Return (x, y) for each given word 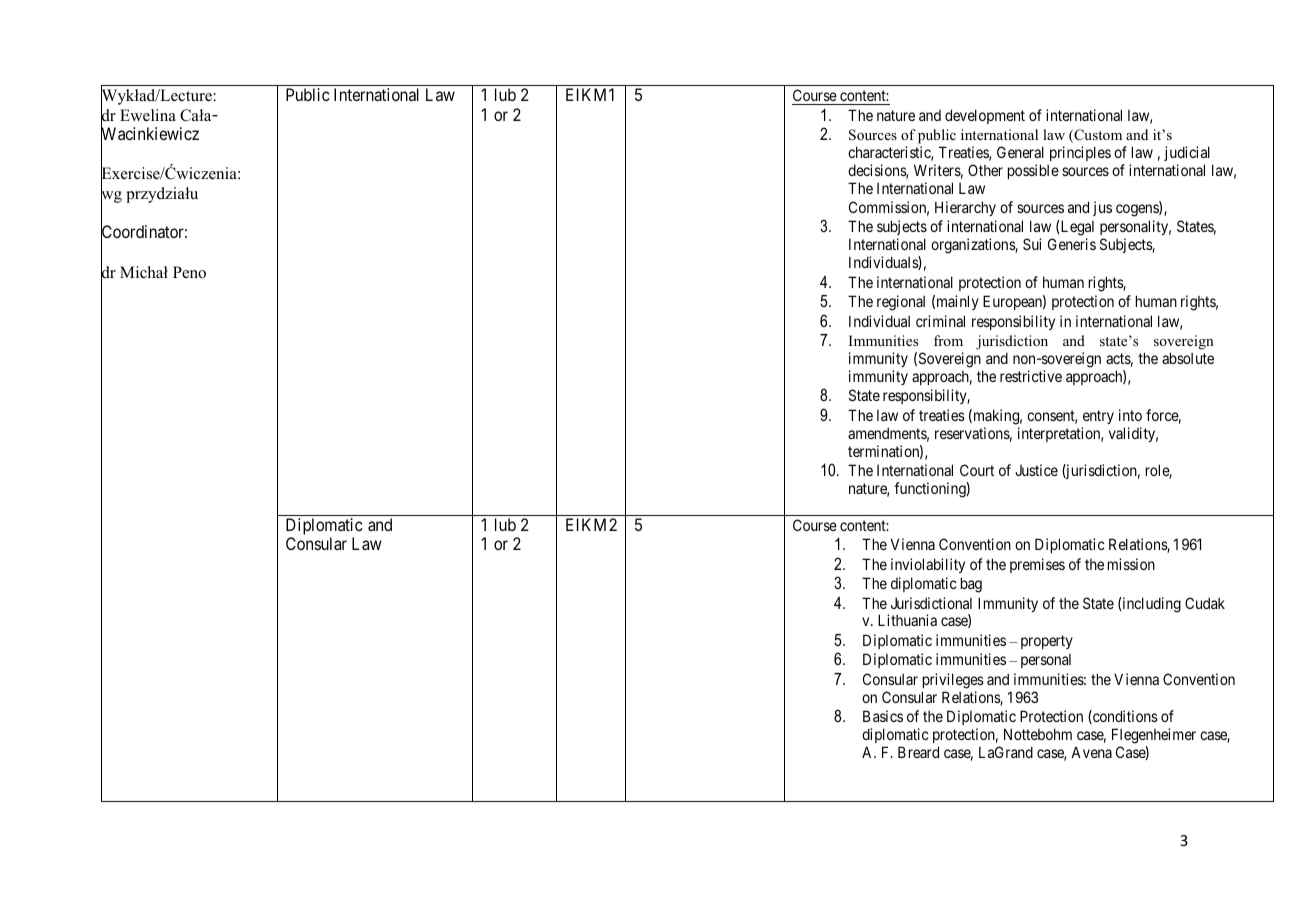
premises (1037, 565)
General (1020, 152)
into (1130, 415)
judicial (1187, 153)
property (1047, 642)
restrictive (1031, 376)
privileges (953, 681)
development (985, 116)
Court (977, 470)
